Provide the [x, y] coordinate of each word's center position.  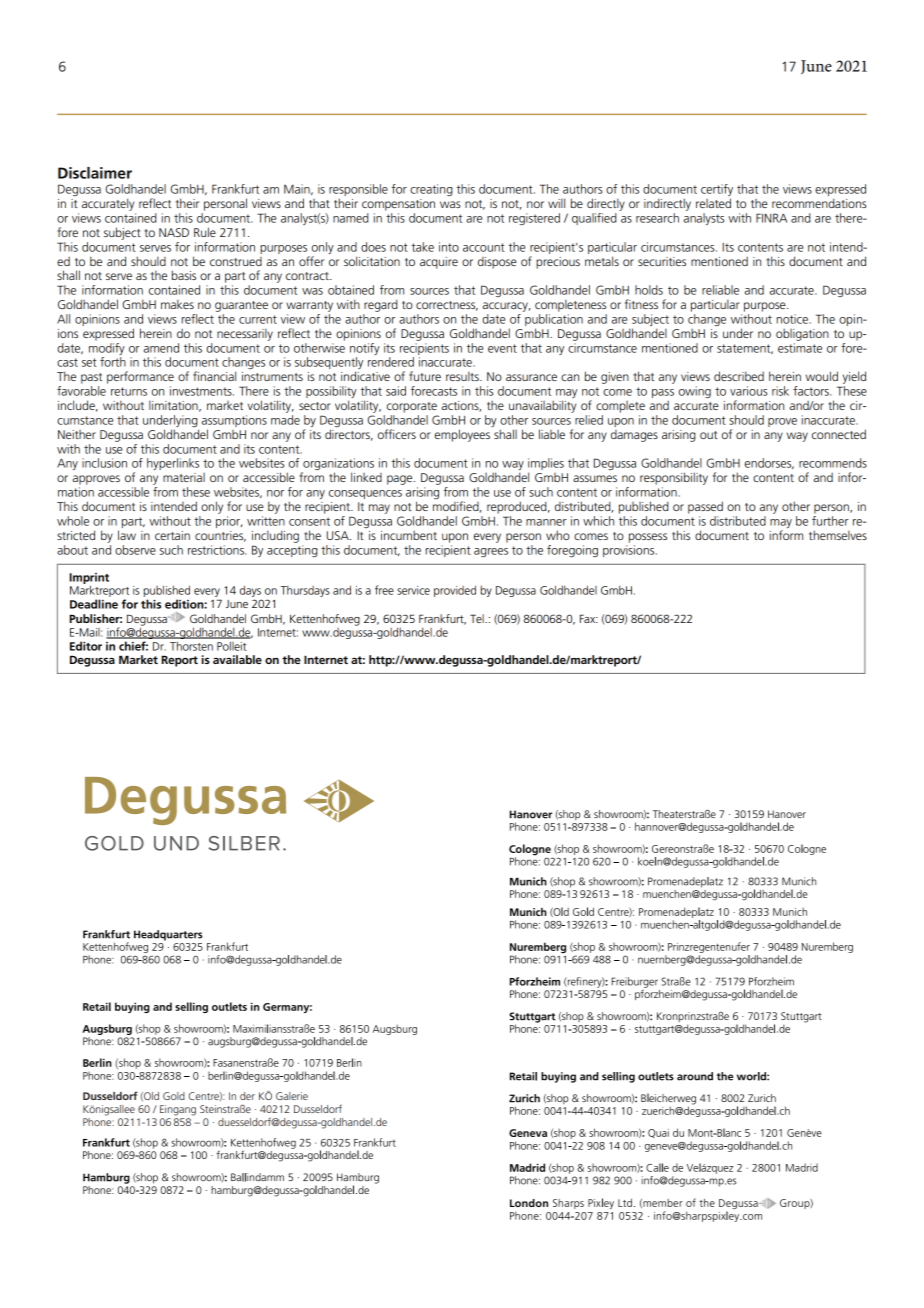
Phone [98, 1120]
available [237, 659]
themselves [838, 535]
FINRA [771, 218]
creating [431, 190]
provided [455, 591]
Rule [205, 232]
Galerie [292, 1096]
